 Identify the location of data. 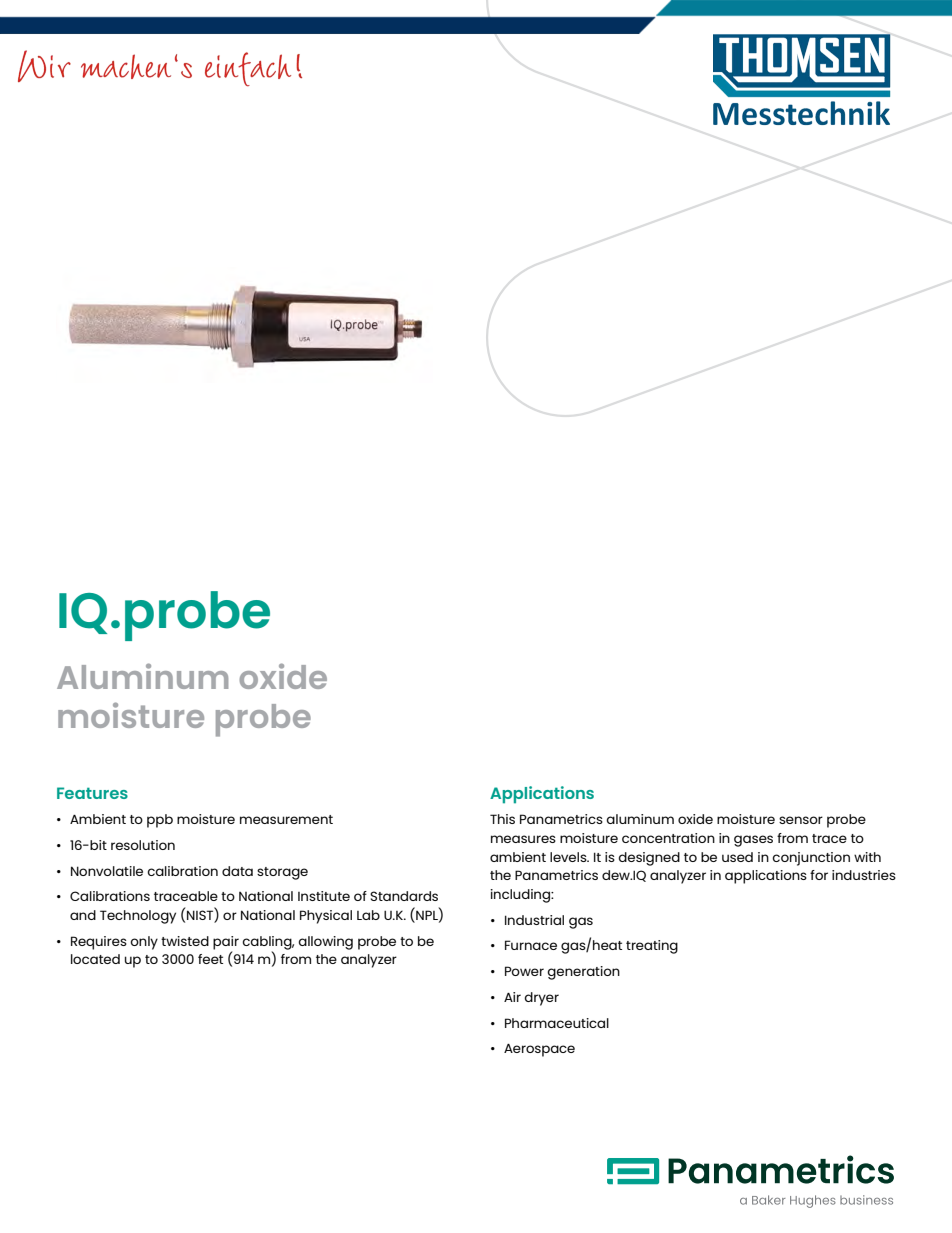
(237, 871).
